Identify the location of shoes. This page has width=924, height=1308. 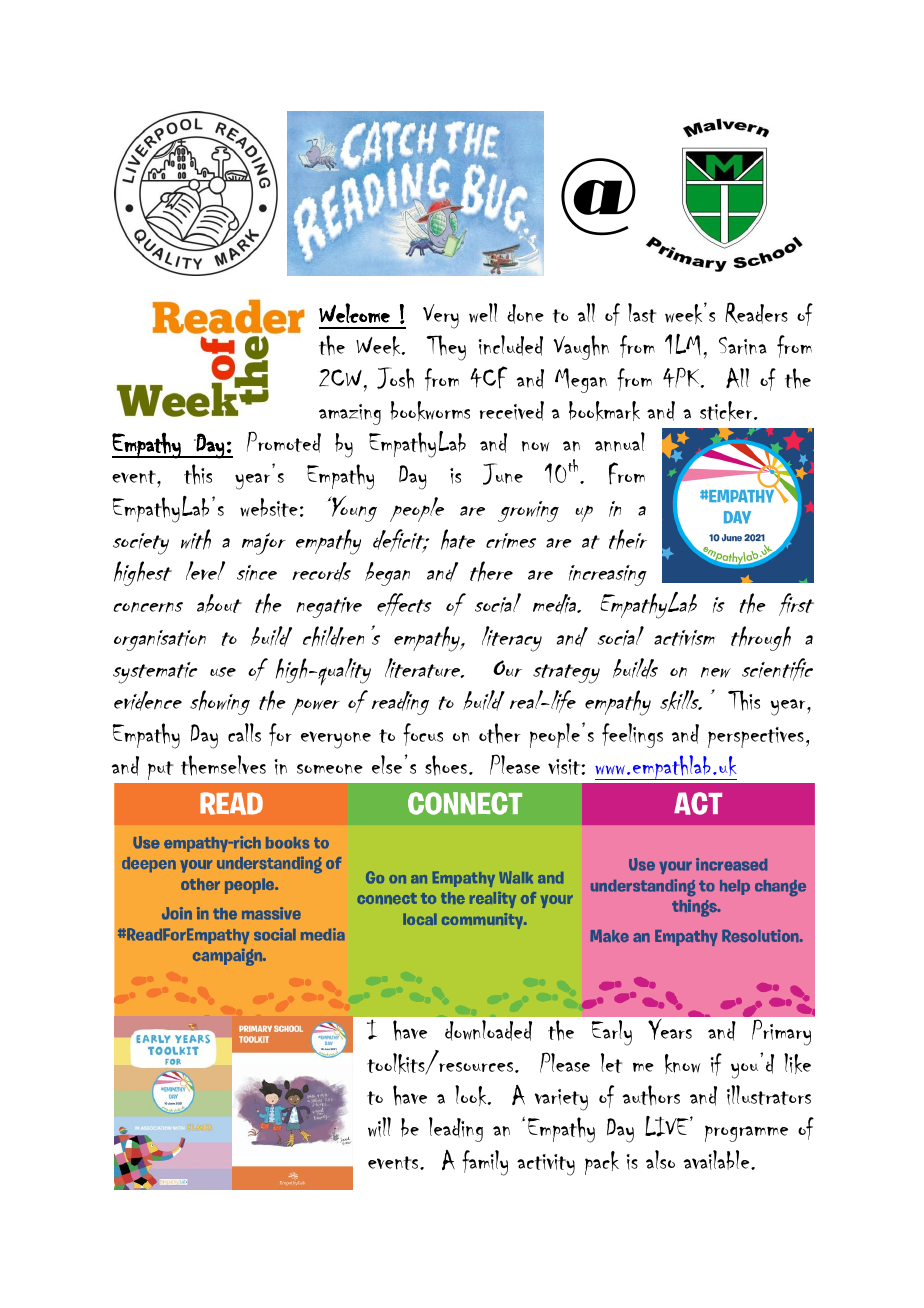
(446, 765).
